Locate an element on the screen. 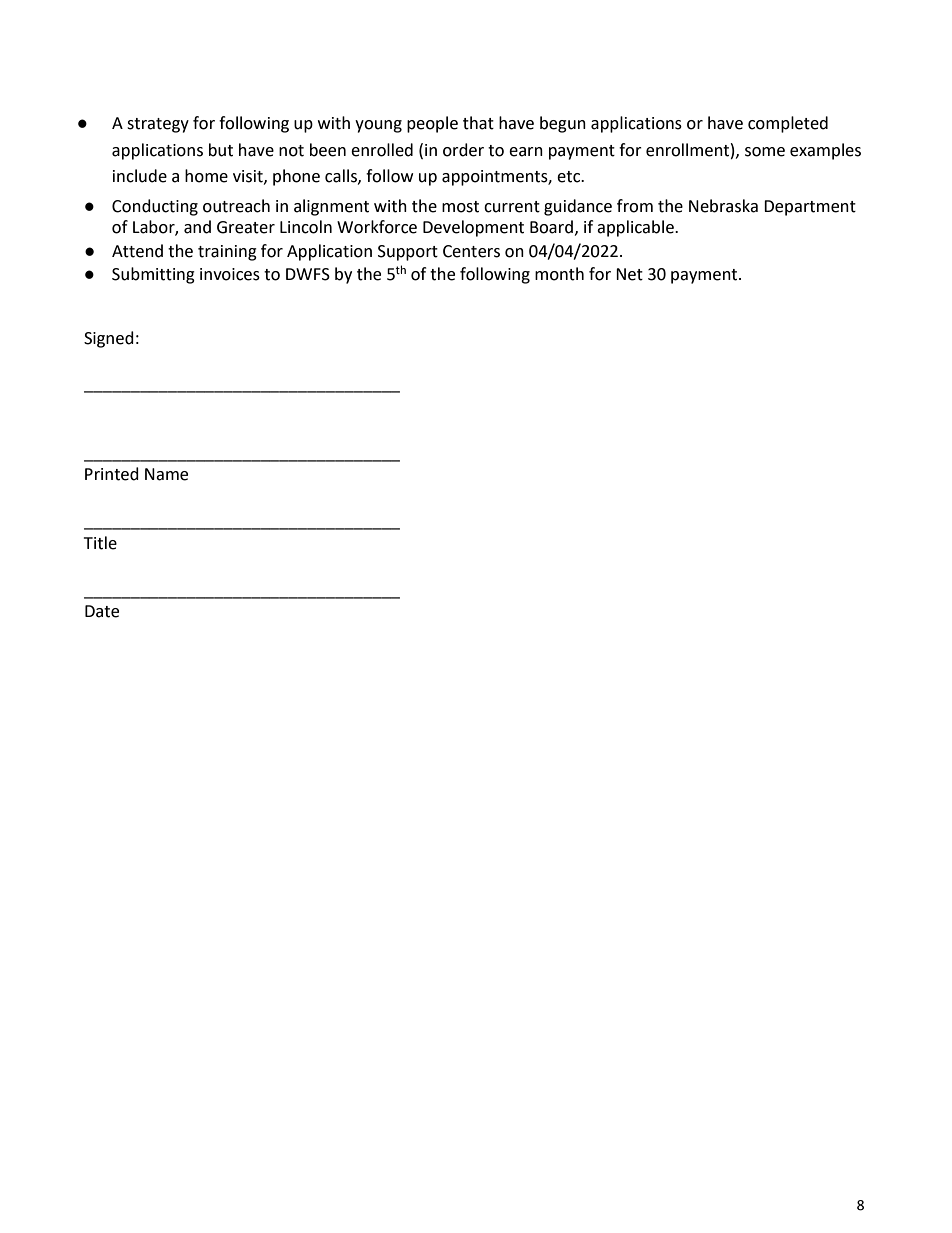  Date is located at coordinates (102, 611).
